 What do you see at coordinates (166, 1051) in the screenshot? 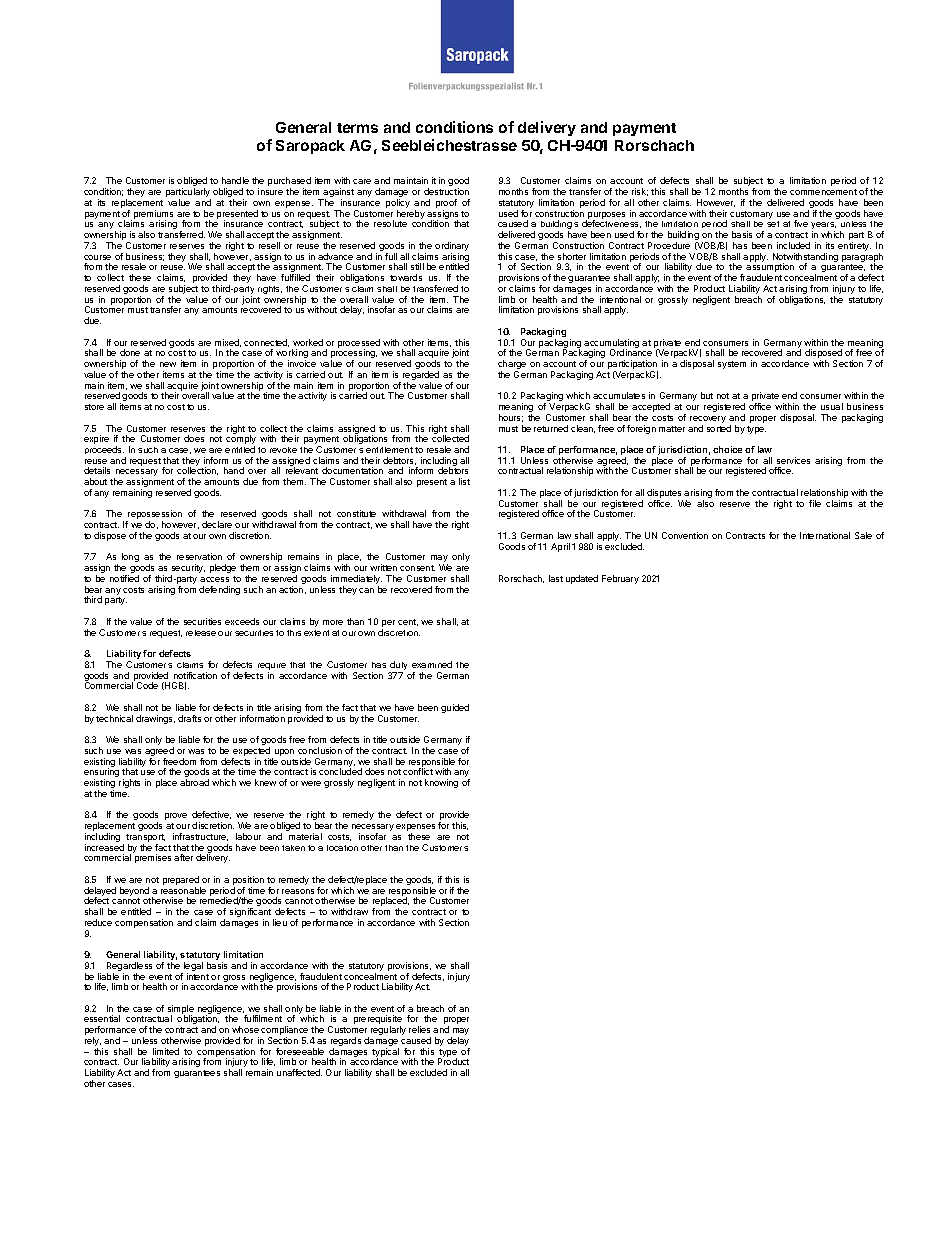
I see `limited` at bounding box center [166, 1051].
